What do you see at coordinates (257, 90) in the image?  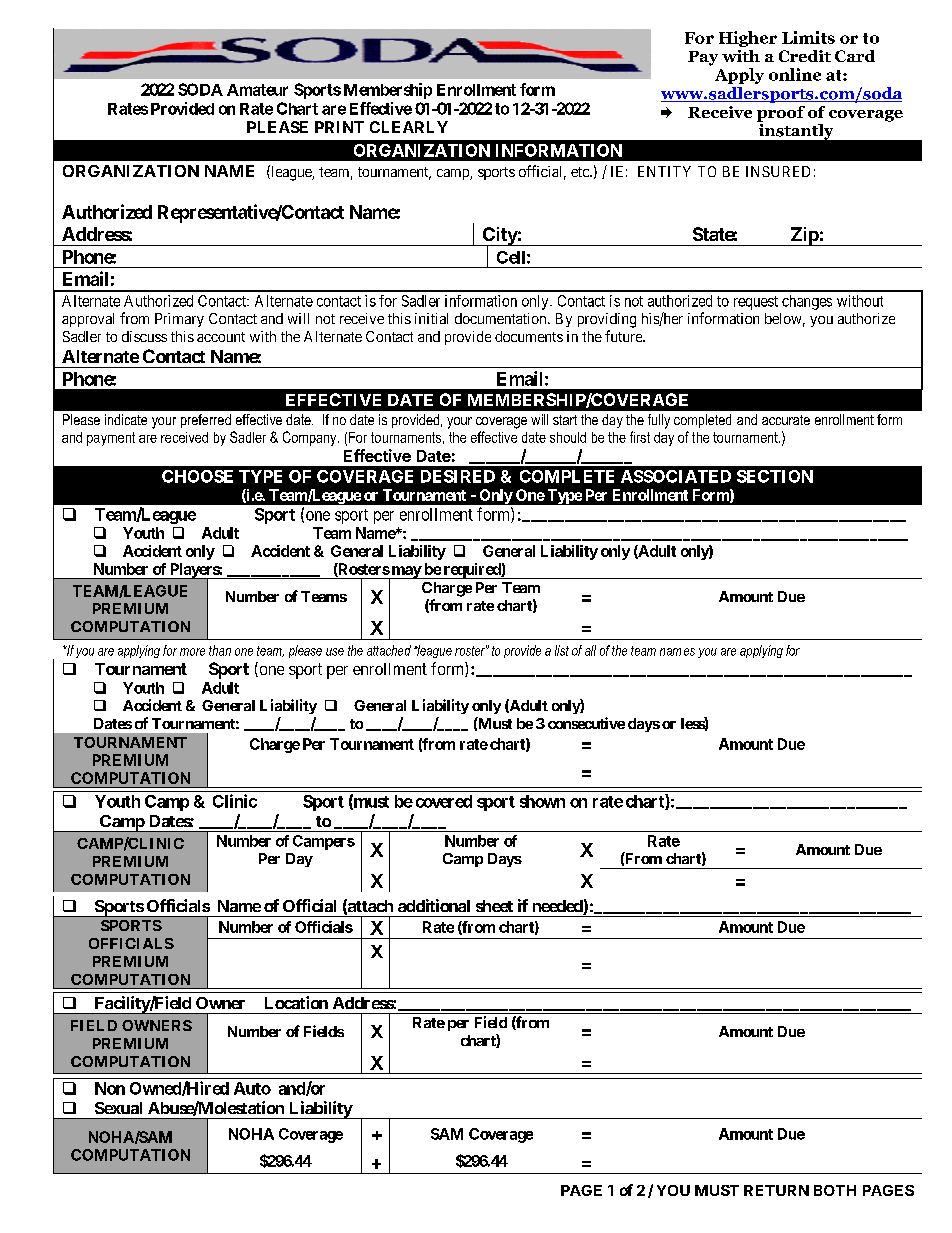 I see `Amateur` at bounding box center [257, 90].
